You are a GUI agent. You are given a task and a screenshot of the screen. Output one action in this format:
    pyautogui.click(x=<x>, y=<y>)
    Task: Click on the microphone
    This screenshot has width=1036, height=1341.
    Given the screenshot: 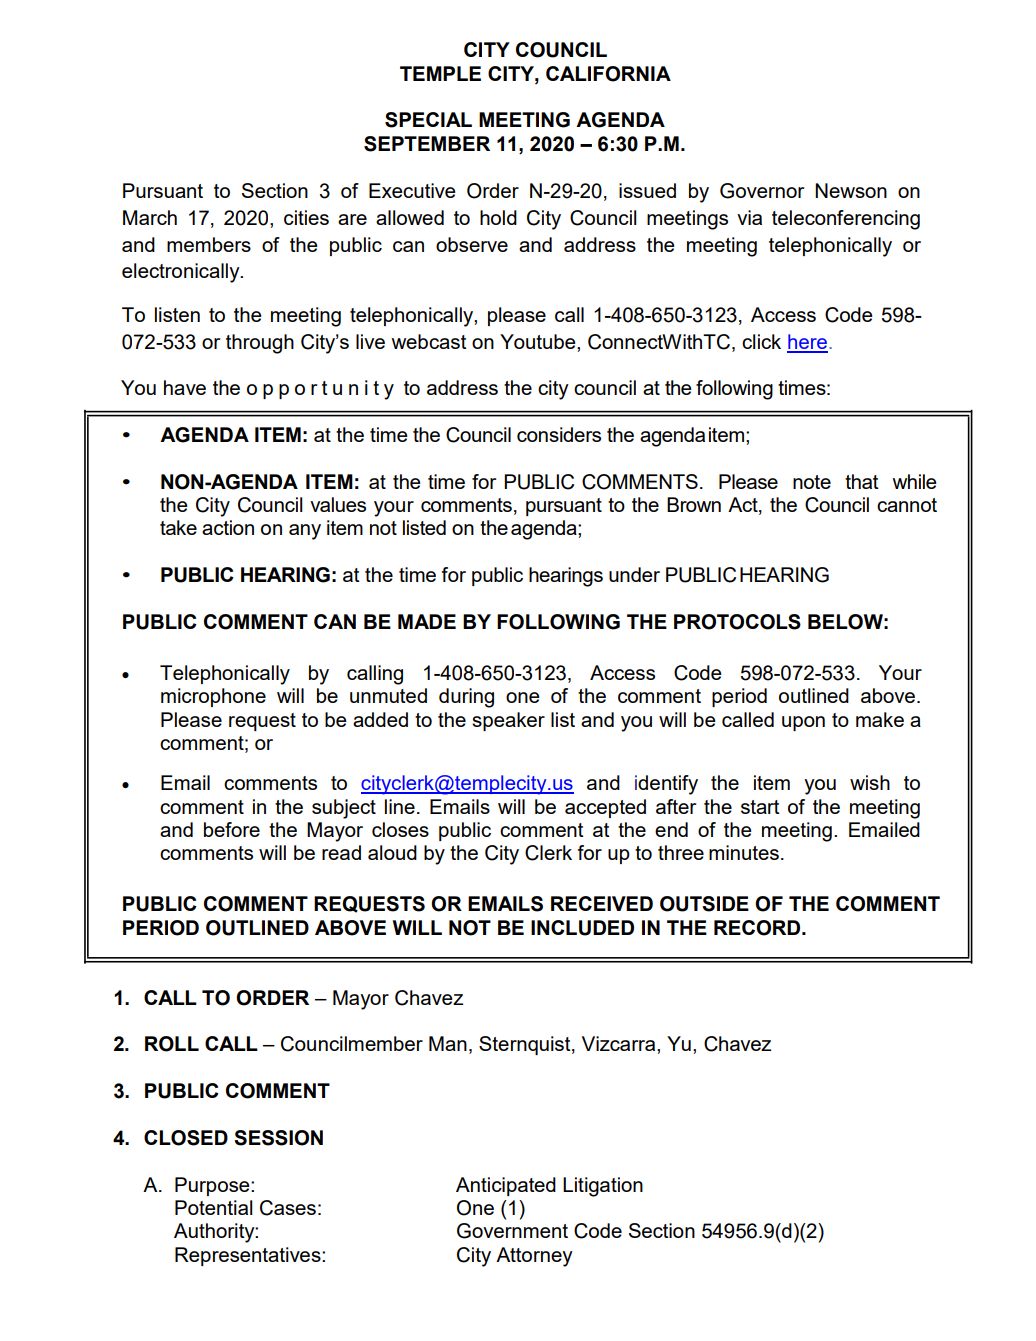 What is the action you would take?
    pyautogui.click(x=213, y=697)
